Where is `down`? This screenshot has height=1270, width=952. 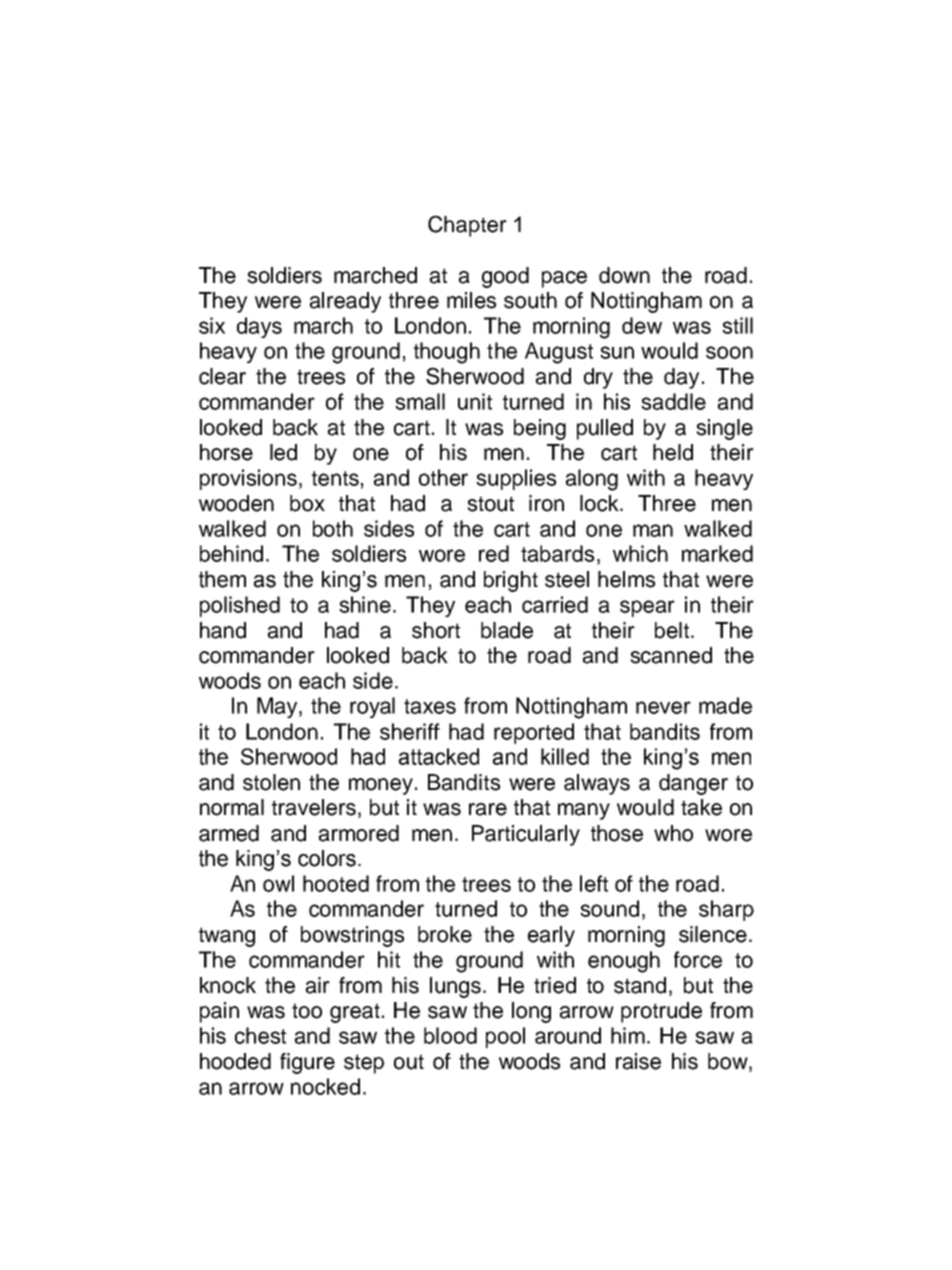 down is located at coordinates (624, 275).
